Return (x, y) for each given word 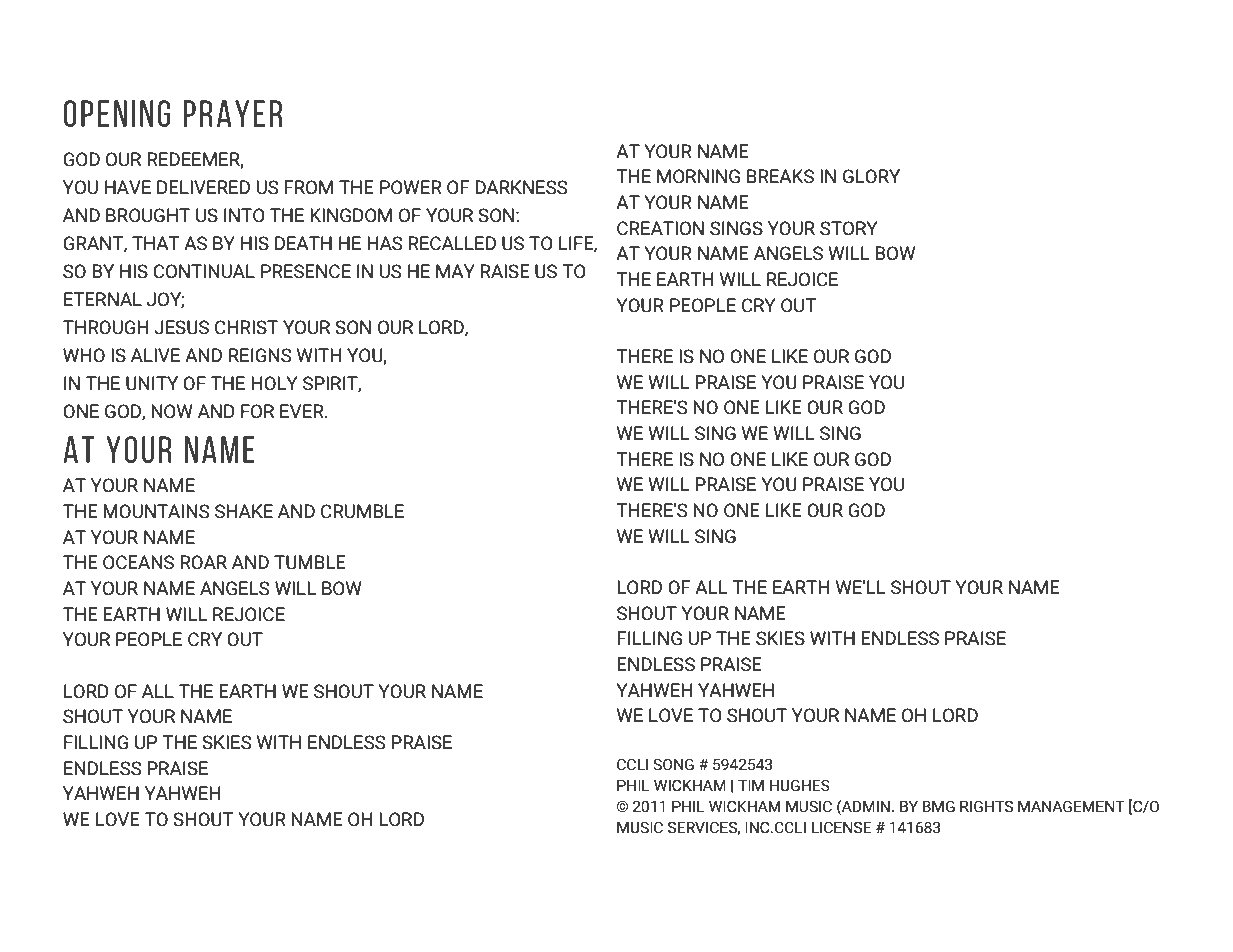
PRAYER (233, 113)
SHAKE (244, 511)
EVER (303, 411)
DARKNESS (521, 187)
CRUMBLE (362, 511)
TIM (751, 785)
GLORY (871, 176)
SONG (673, 765)
